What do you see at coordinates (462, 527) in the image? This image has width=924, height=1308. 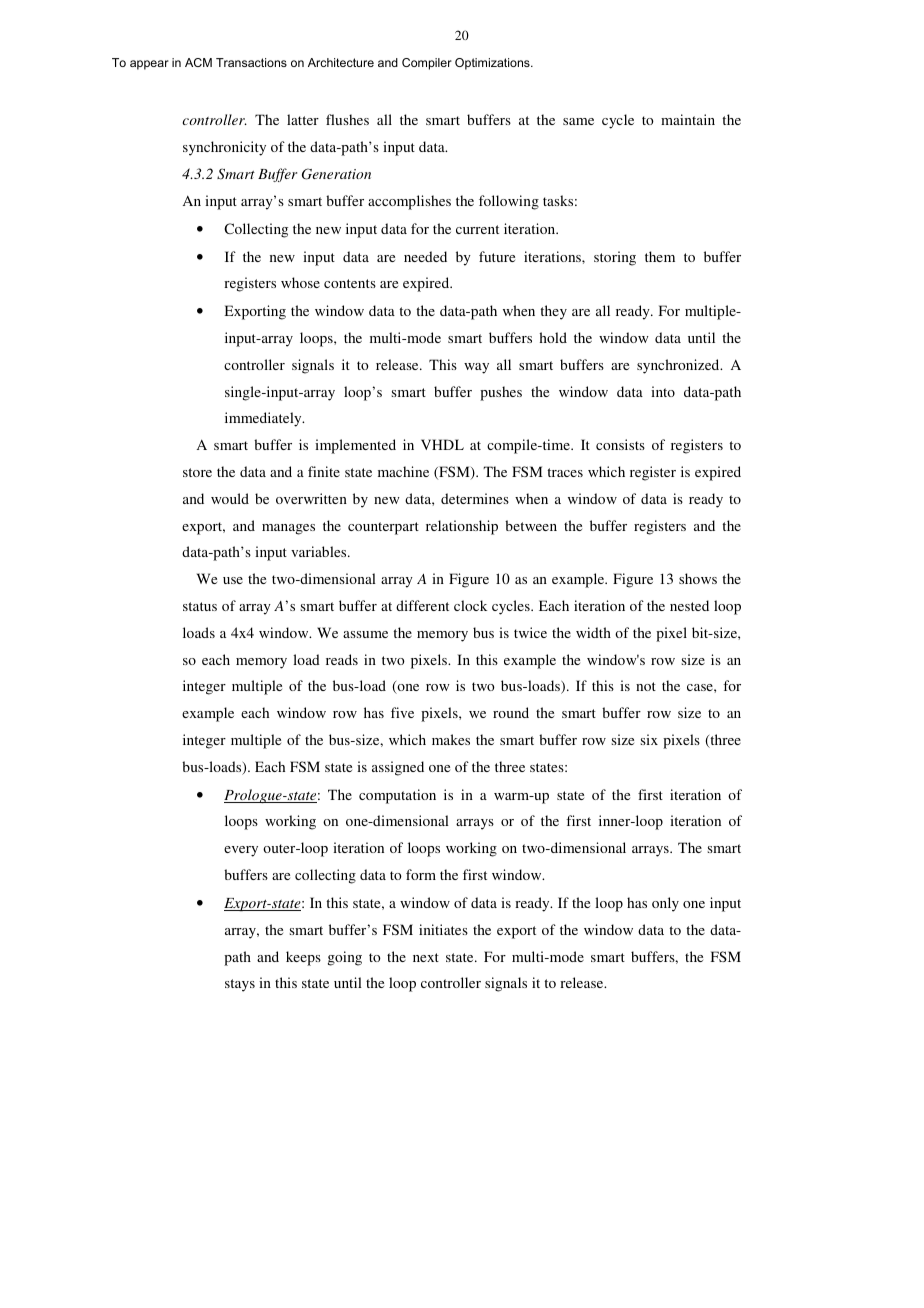 I see `relationship` at bounding box center [462, 527].
